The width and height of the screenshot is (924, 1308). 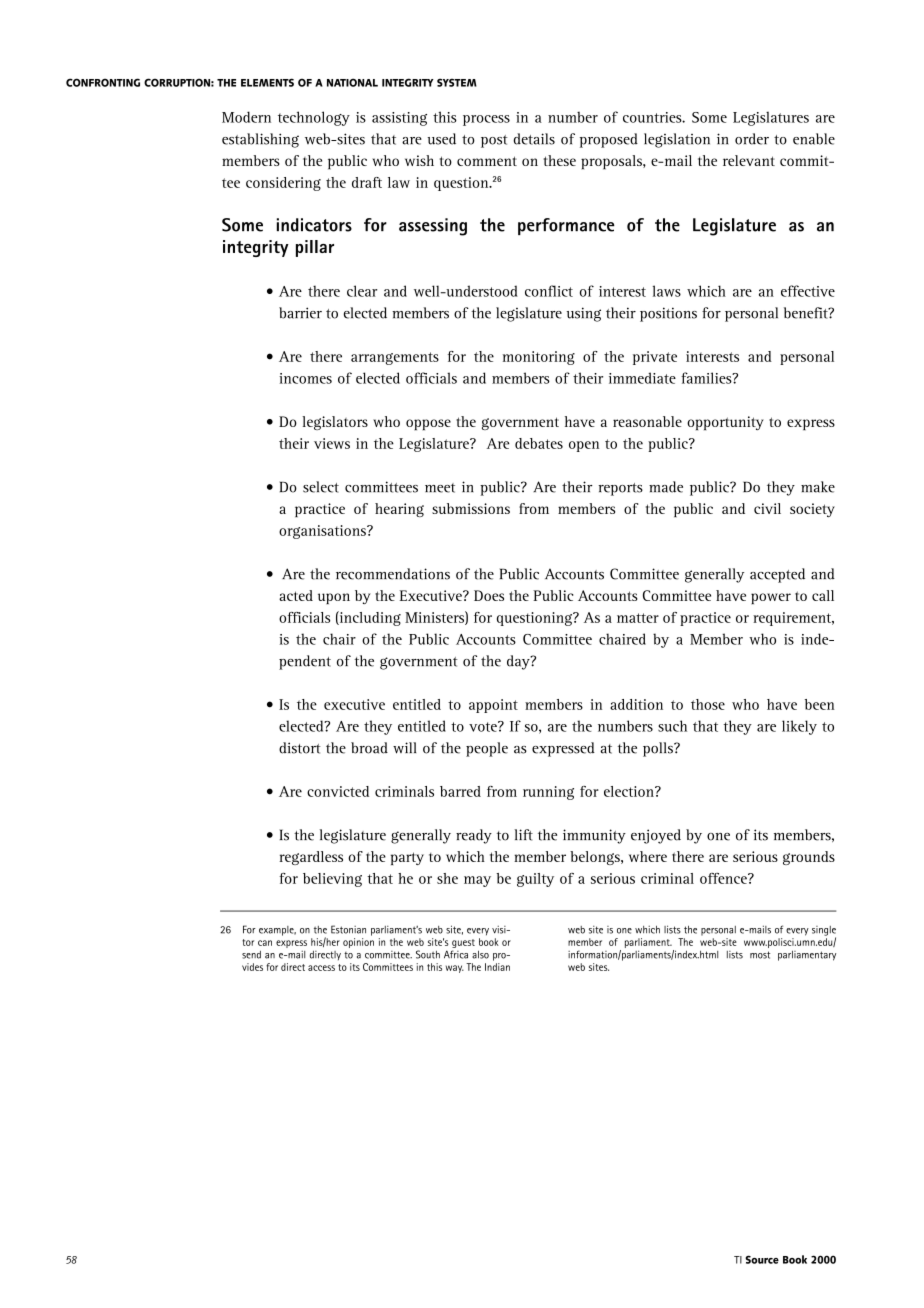 I want to click on Modern, so click(x=246, y=117).
